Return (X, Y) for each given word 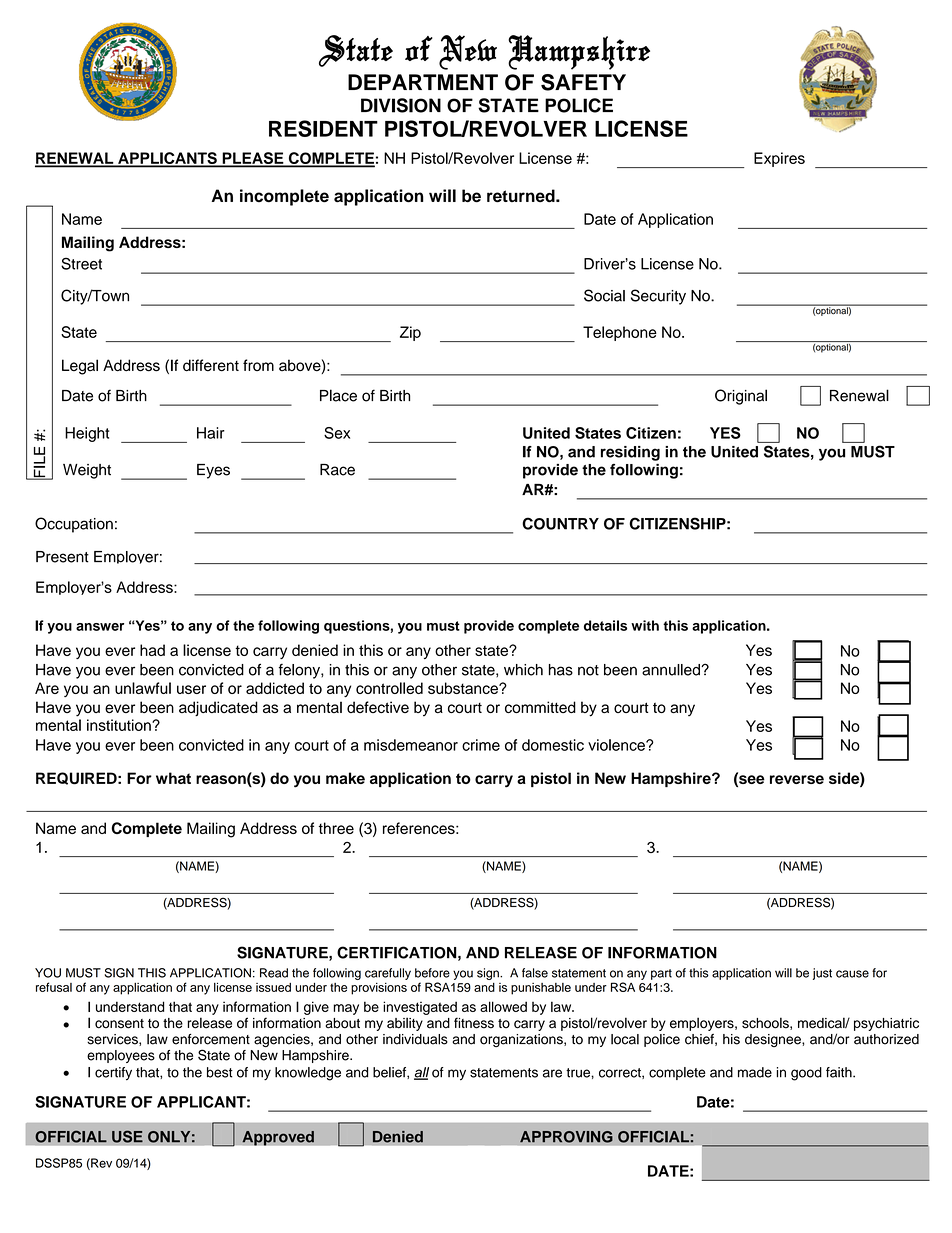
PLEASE (253, 159)
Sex (337, 433)
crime (481, 745)
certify (113, 1074)
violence (617, 745)
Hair (211, 433)
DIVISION (401, 105)
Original (741, 397)
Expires (779, 159)
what (173, 778)
